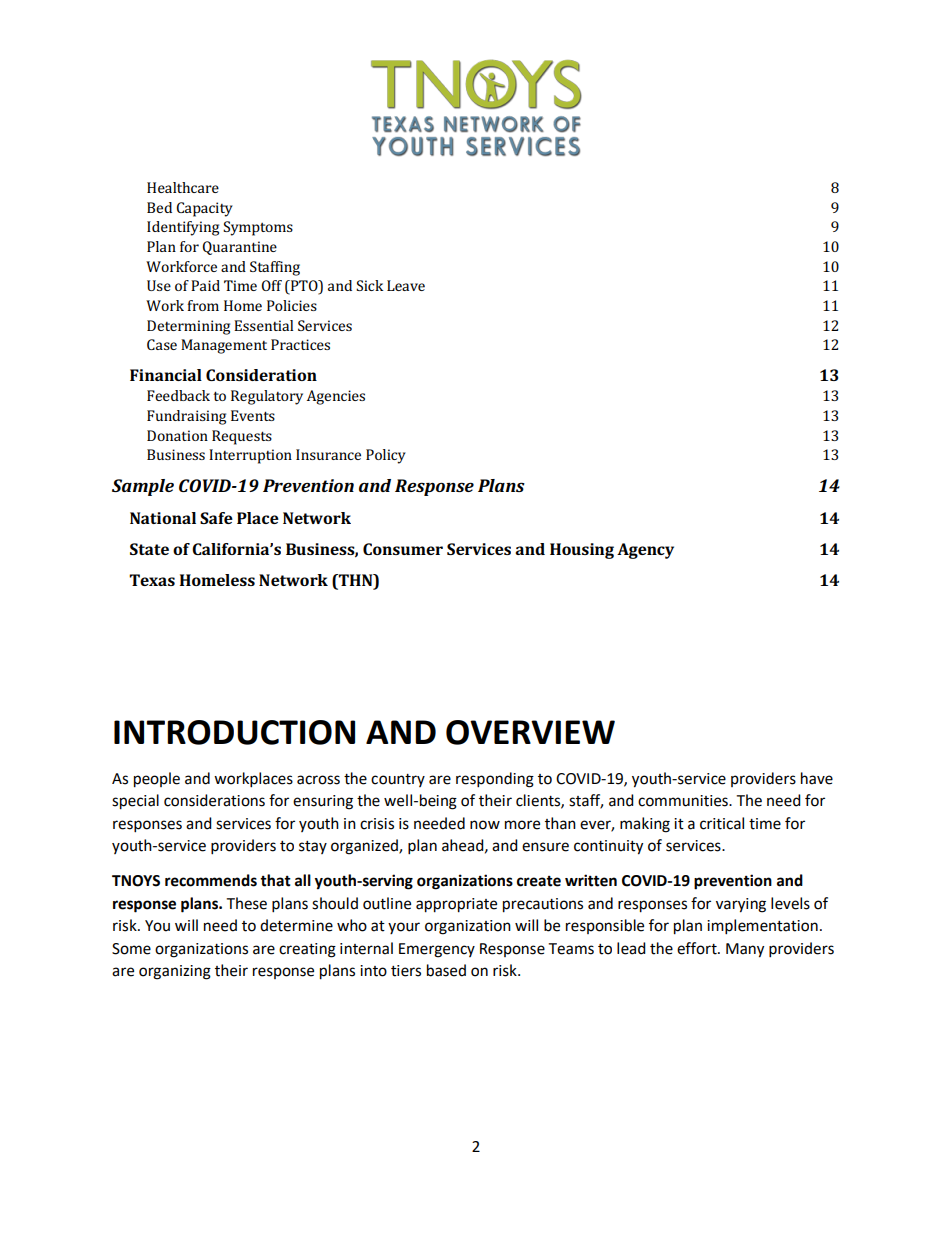 The width and height of the document is (952, 1233). I want to click on Housing, so click(582, 551).
